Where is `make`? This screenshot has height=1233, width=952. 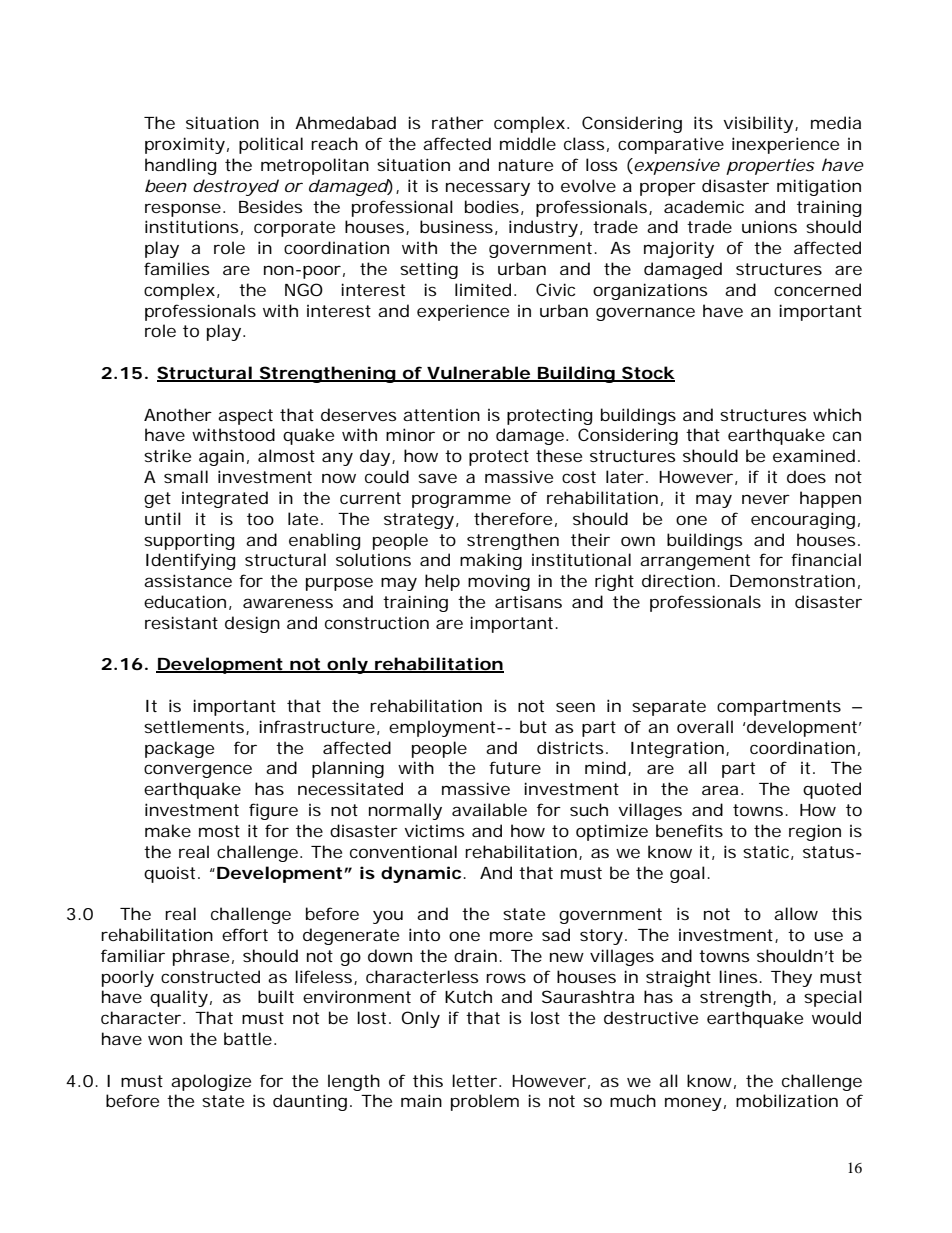
make is located at coordinates (168, 830).
